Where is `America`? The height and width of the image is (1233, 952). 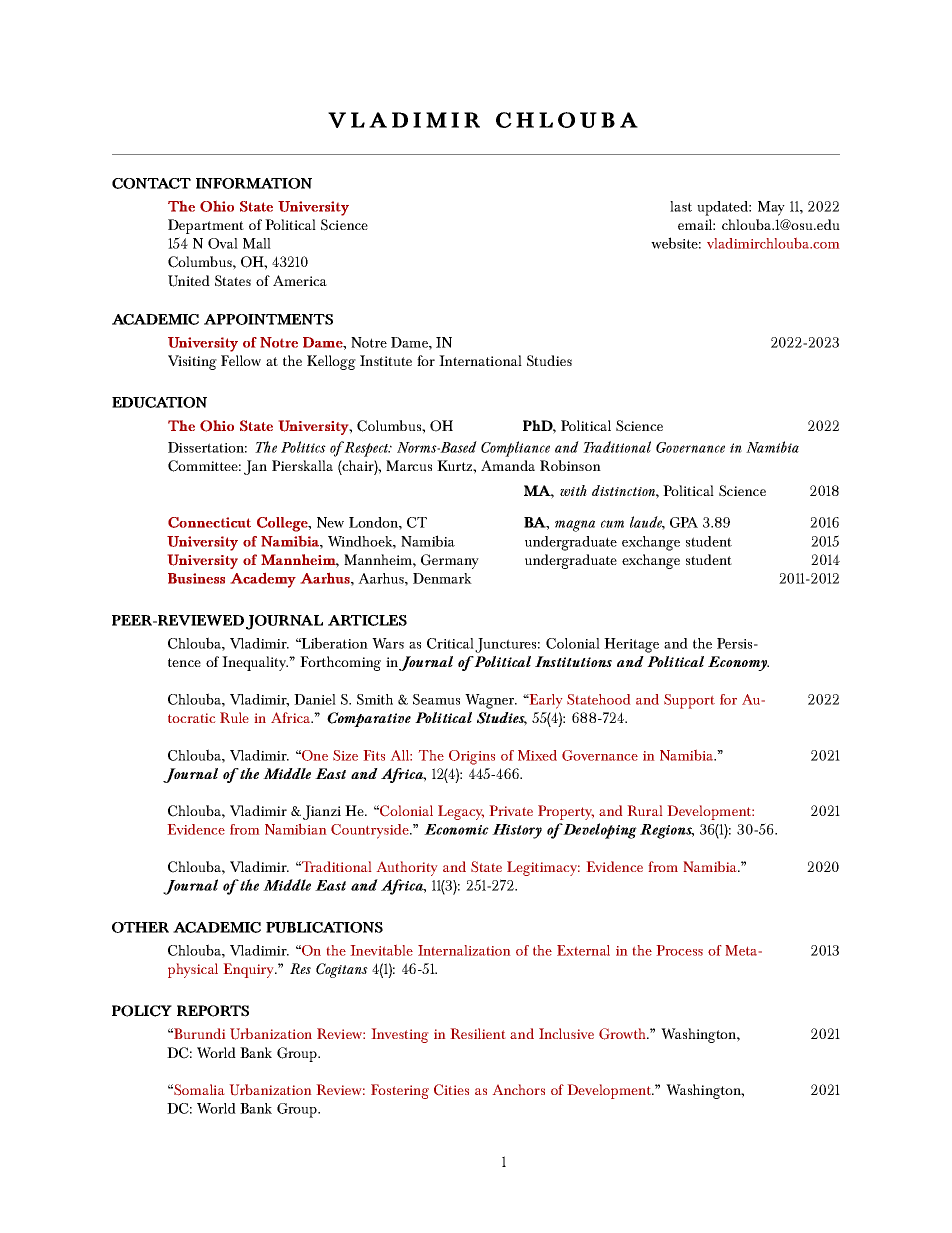
America is located at coordinates (300, 280).
